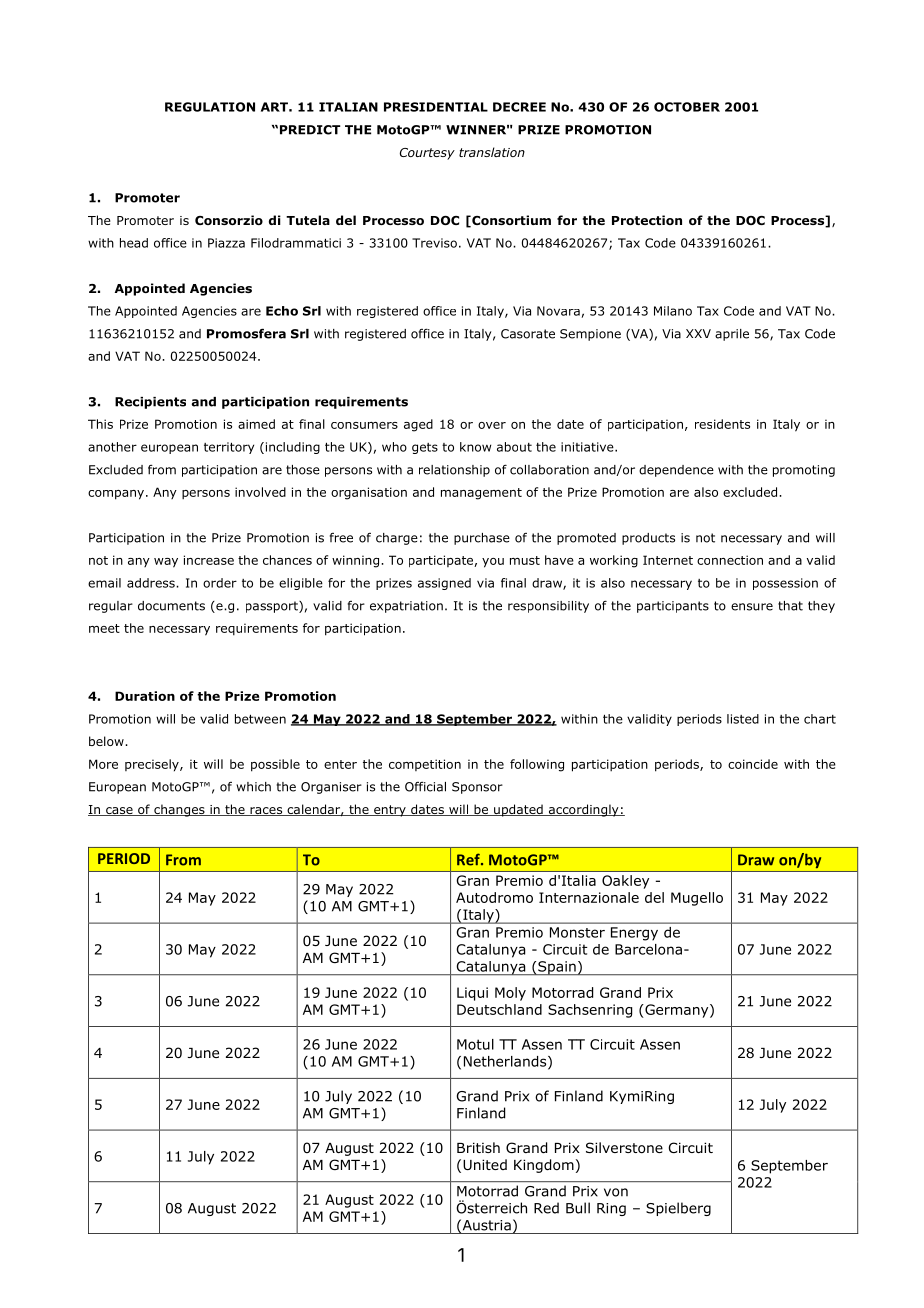 Image resolution: width=924 pixels, height=1308 pixels. What do you see at coordinates (485, 1164) in the screenshot?
I see `United` at bounding box center [485, 1164].
